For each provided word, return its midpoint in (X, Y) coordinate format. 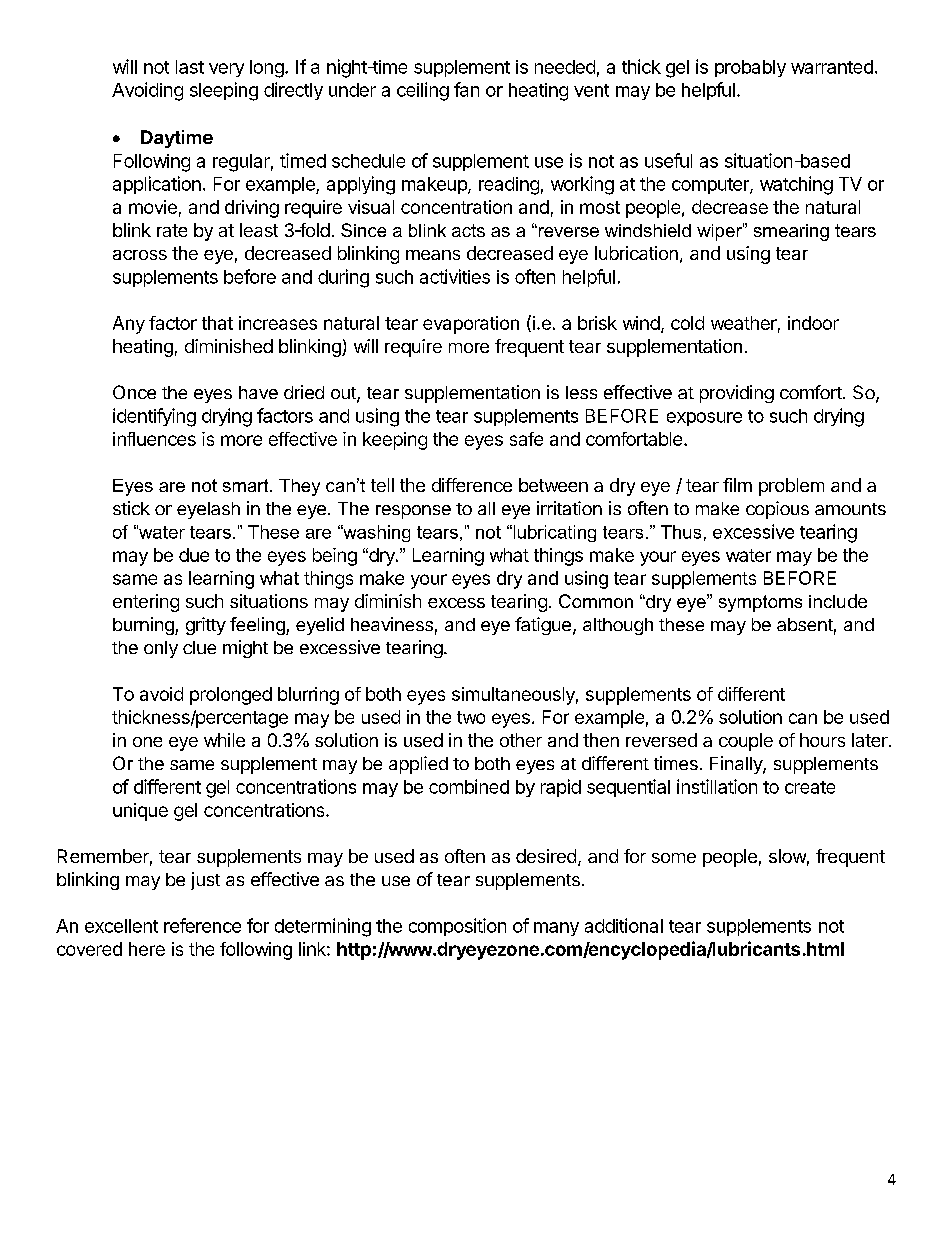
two (471, 717)
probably (750, 68)
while (224, 740)
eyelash (208, 510)
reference (202, 925)
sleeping (224, 91)
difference (472, 485)
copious (777, 510)
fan (466, 89)
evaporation (471, 325)
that (217, 323)
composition (457, 927)
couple (746, 742)
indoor (813, 323)
